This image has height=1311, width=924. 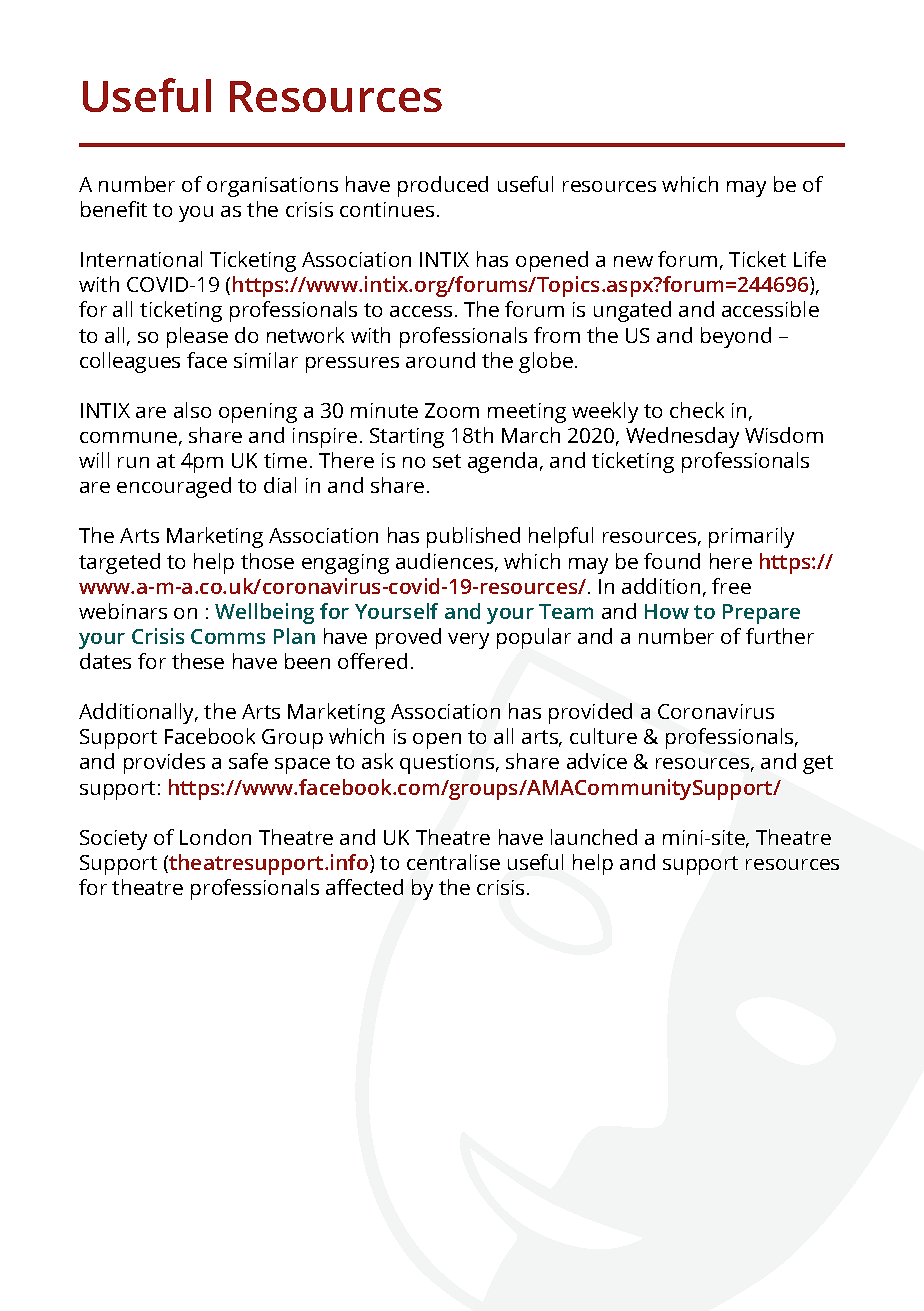 I want to click on also, so click(x=192, y=410).
